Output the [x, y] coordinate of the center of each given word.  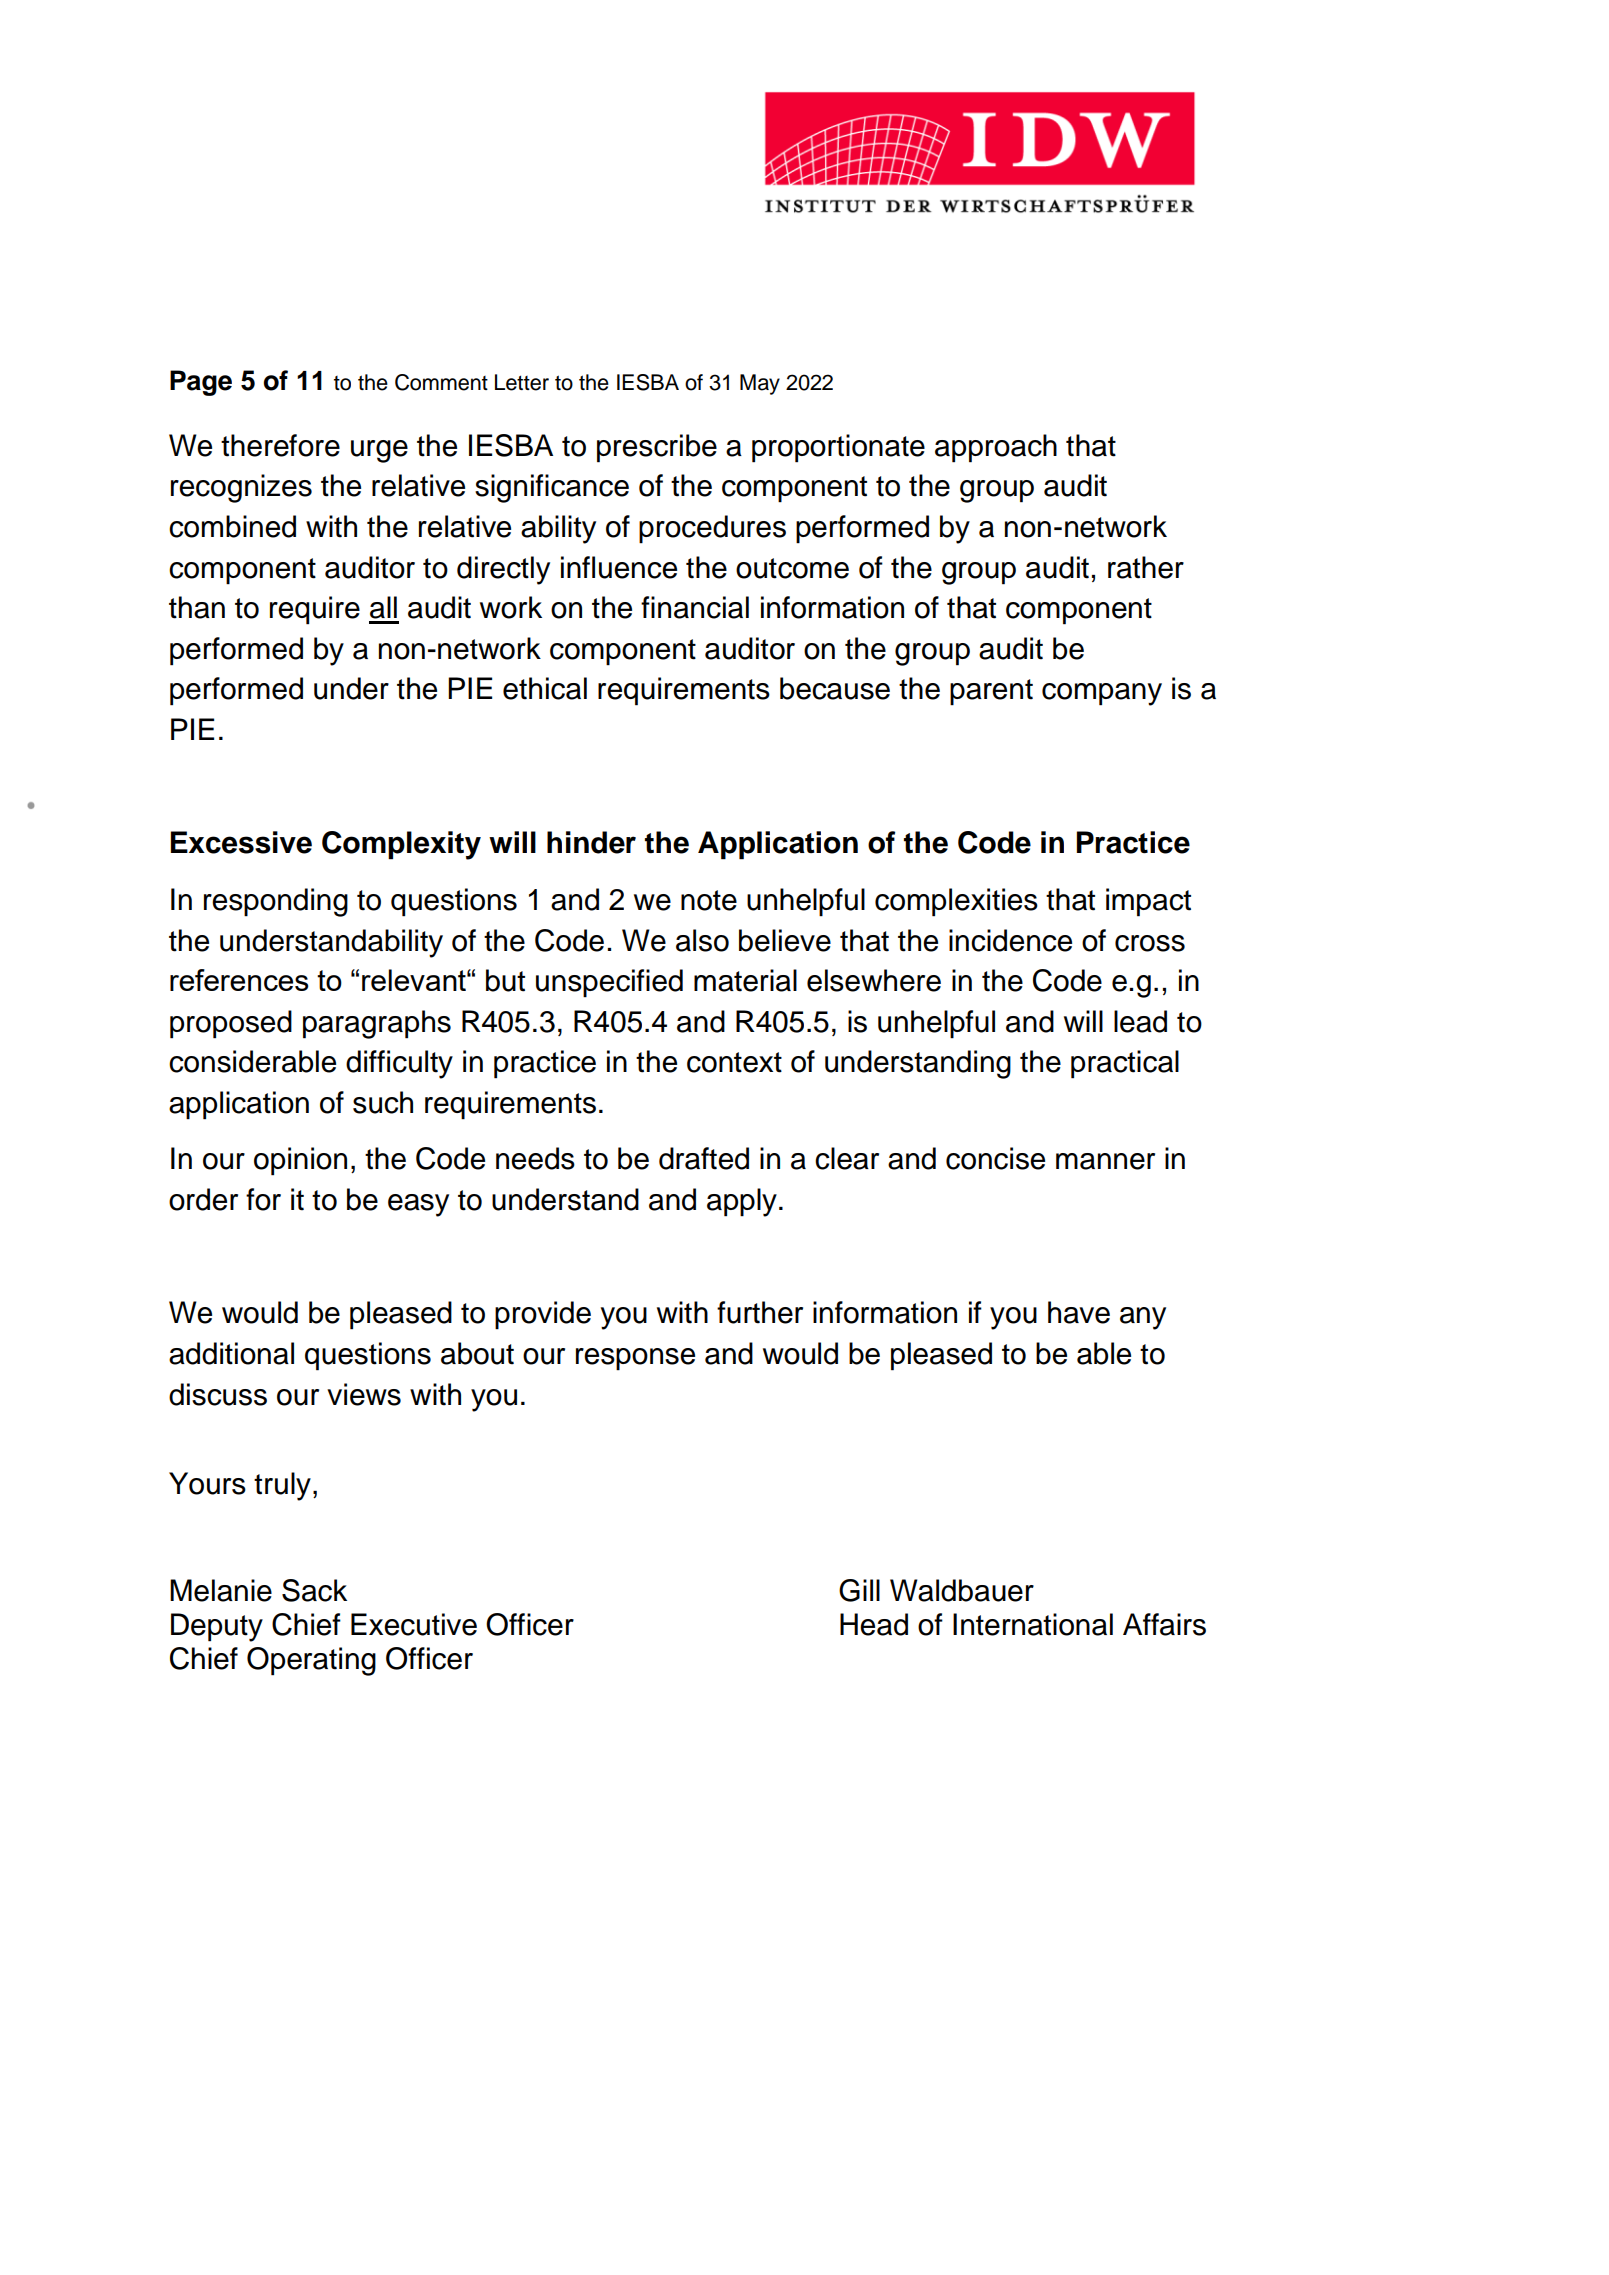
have [1079, 1312]
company [1102, 694]
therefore [280, 445]
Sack [314, 1590]
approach [996, 448]
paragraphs [377, 1024]
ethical [545, 688]
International [1033, 1624]
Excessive [241, 842]
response [635, 1359]
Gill [859, 1590]
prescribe [657, 448]
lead [1140, 1021]
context [734, 1062]
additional [231, 1353]
